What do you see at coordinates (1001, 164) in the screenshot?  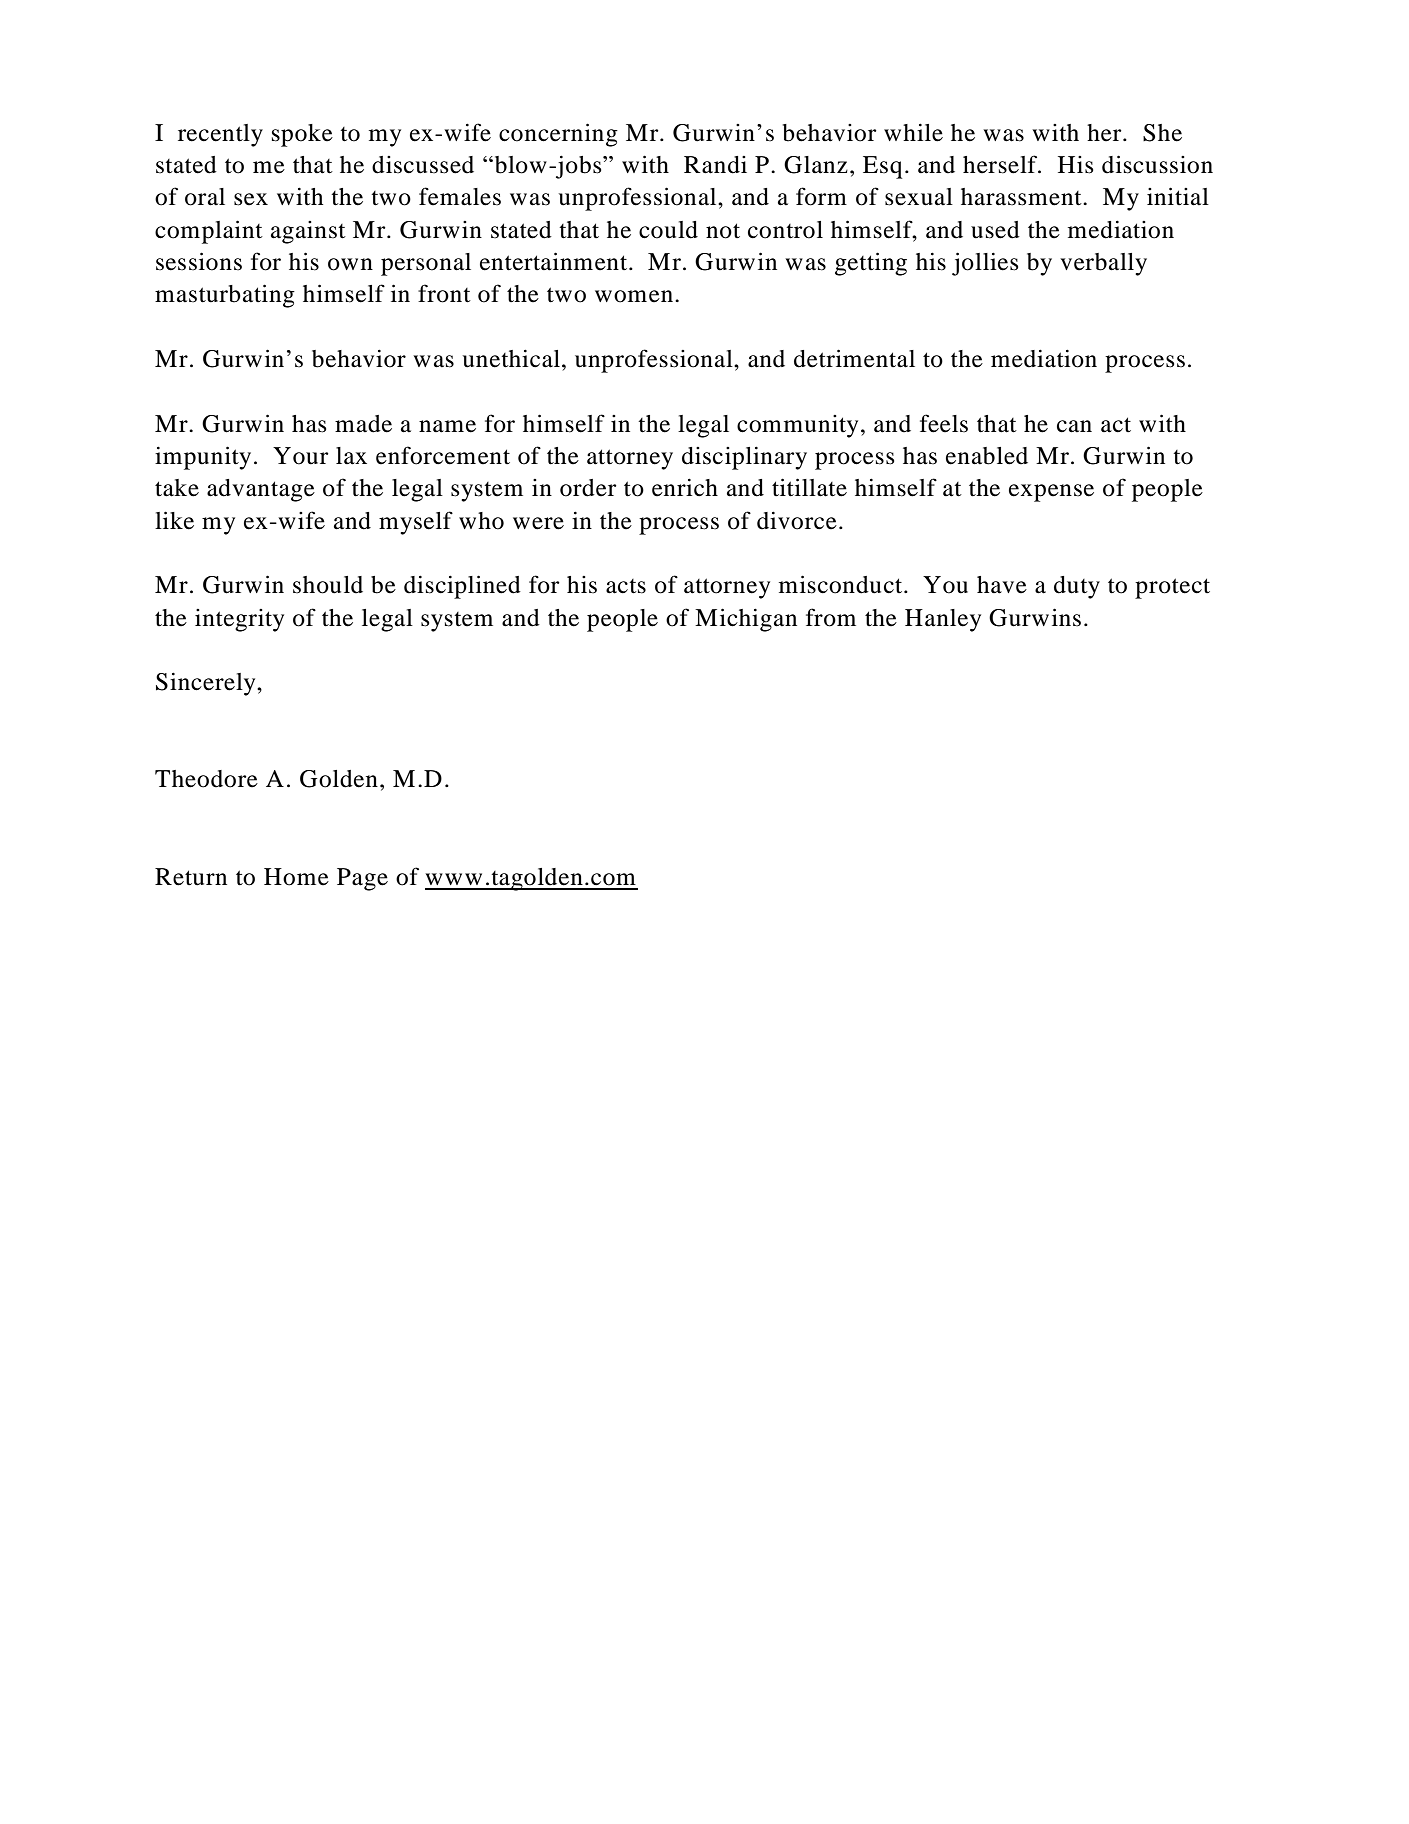 I see `herself` at bounding box center [1001, 164].
